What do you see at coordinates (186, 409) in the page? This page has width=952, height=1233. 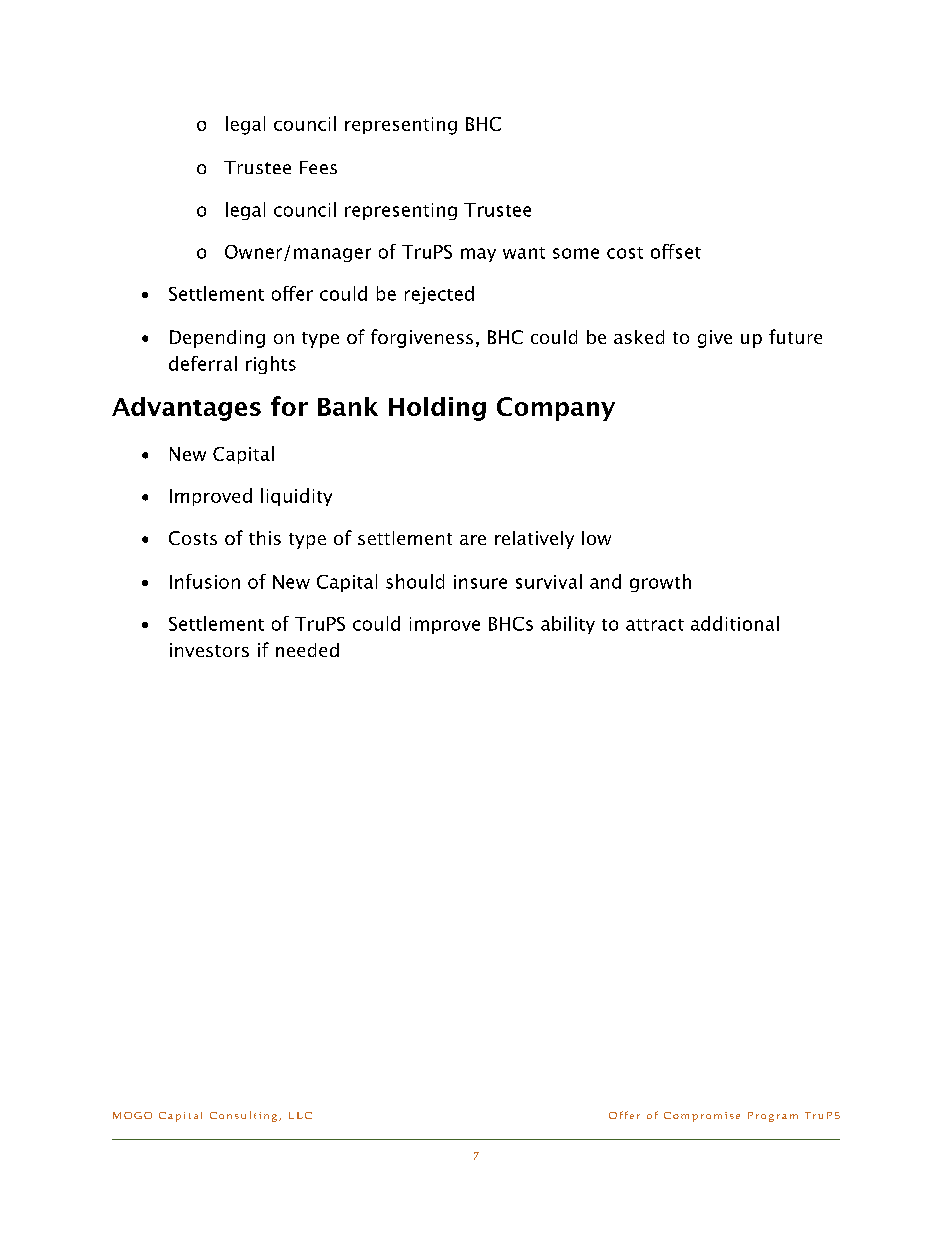 I see `Advantages` at bounding box center [186, 409].
